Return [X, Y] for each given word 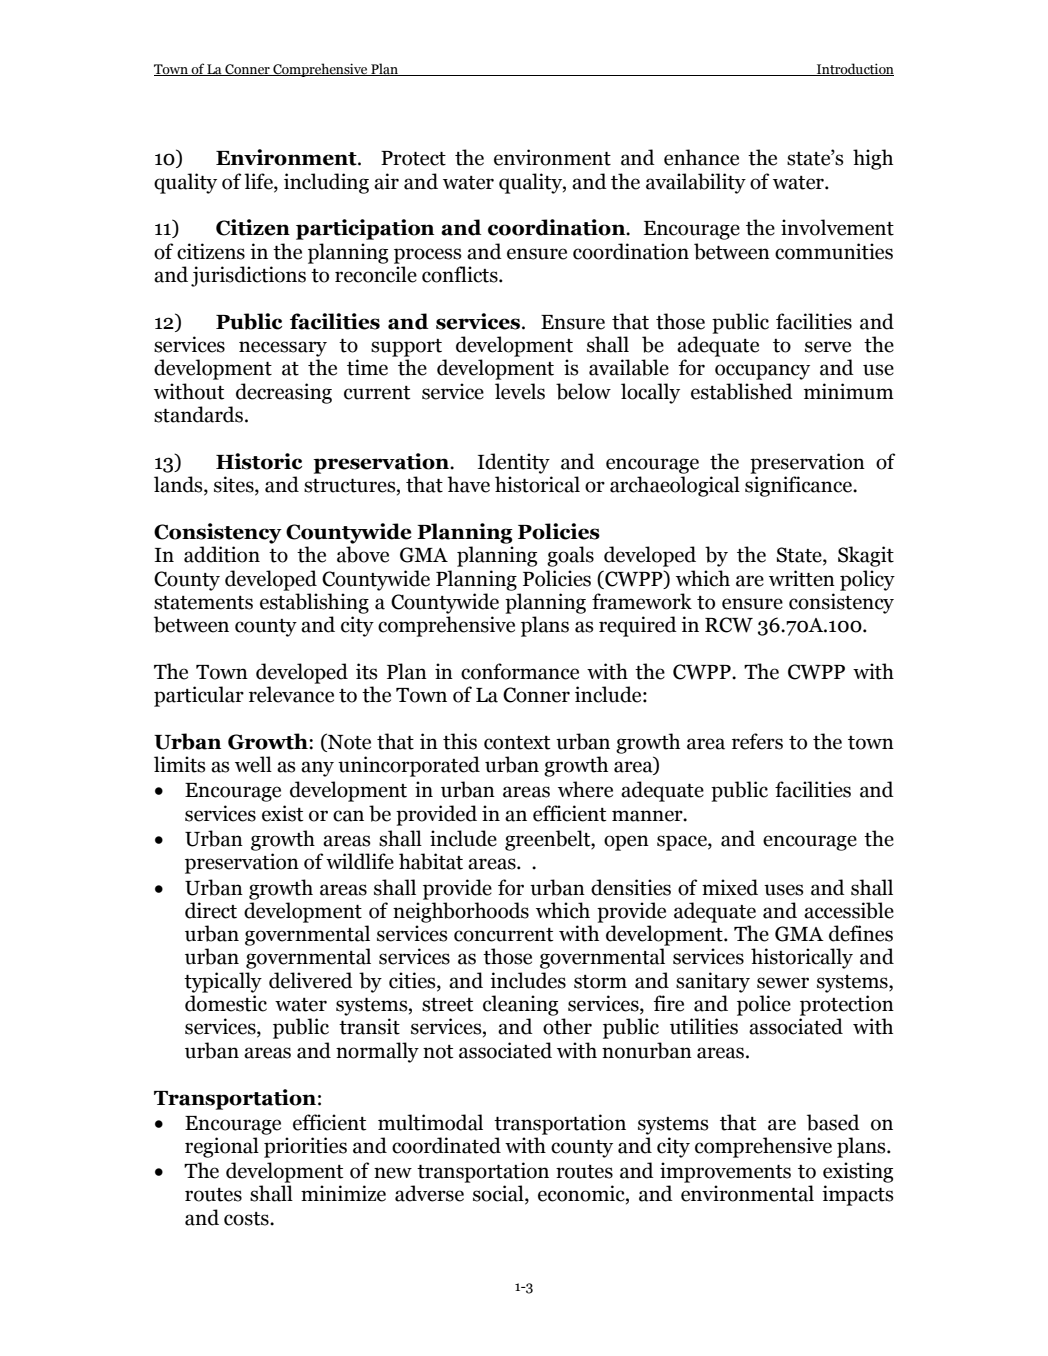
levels [520, 391]
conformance [520, 671]
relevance [291, 694]
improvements [725, 1172]
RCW [729, 625]
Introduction [854, 69]
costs [247, 1219]
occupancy [762, 372]
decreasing [284, 393]
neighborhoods [461, 912]
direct [211, 910]
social [499, 1194]
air [386, 181]
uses [784, 890]
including [326, 183]
